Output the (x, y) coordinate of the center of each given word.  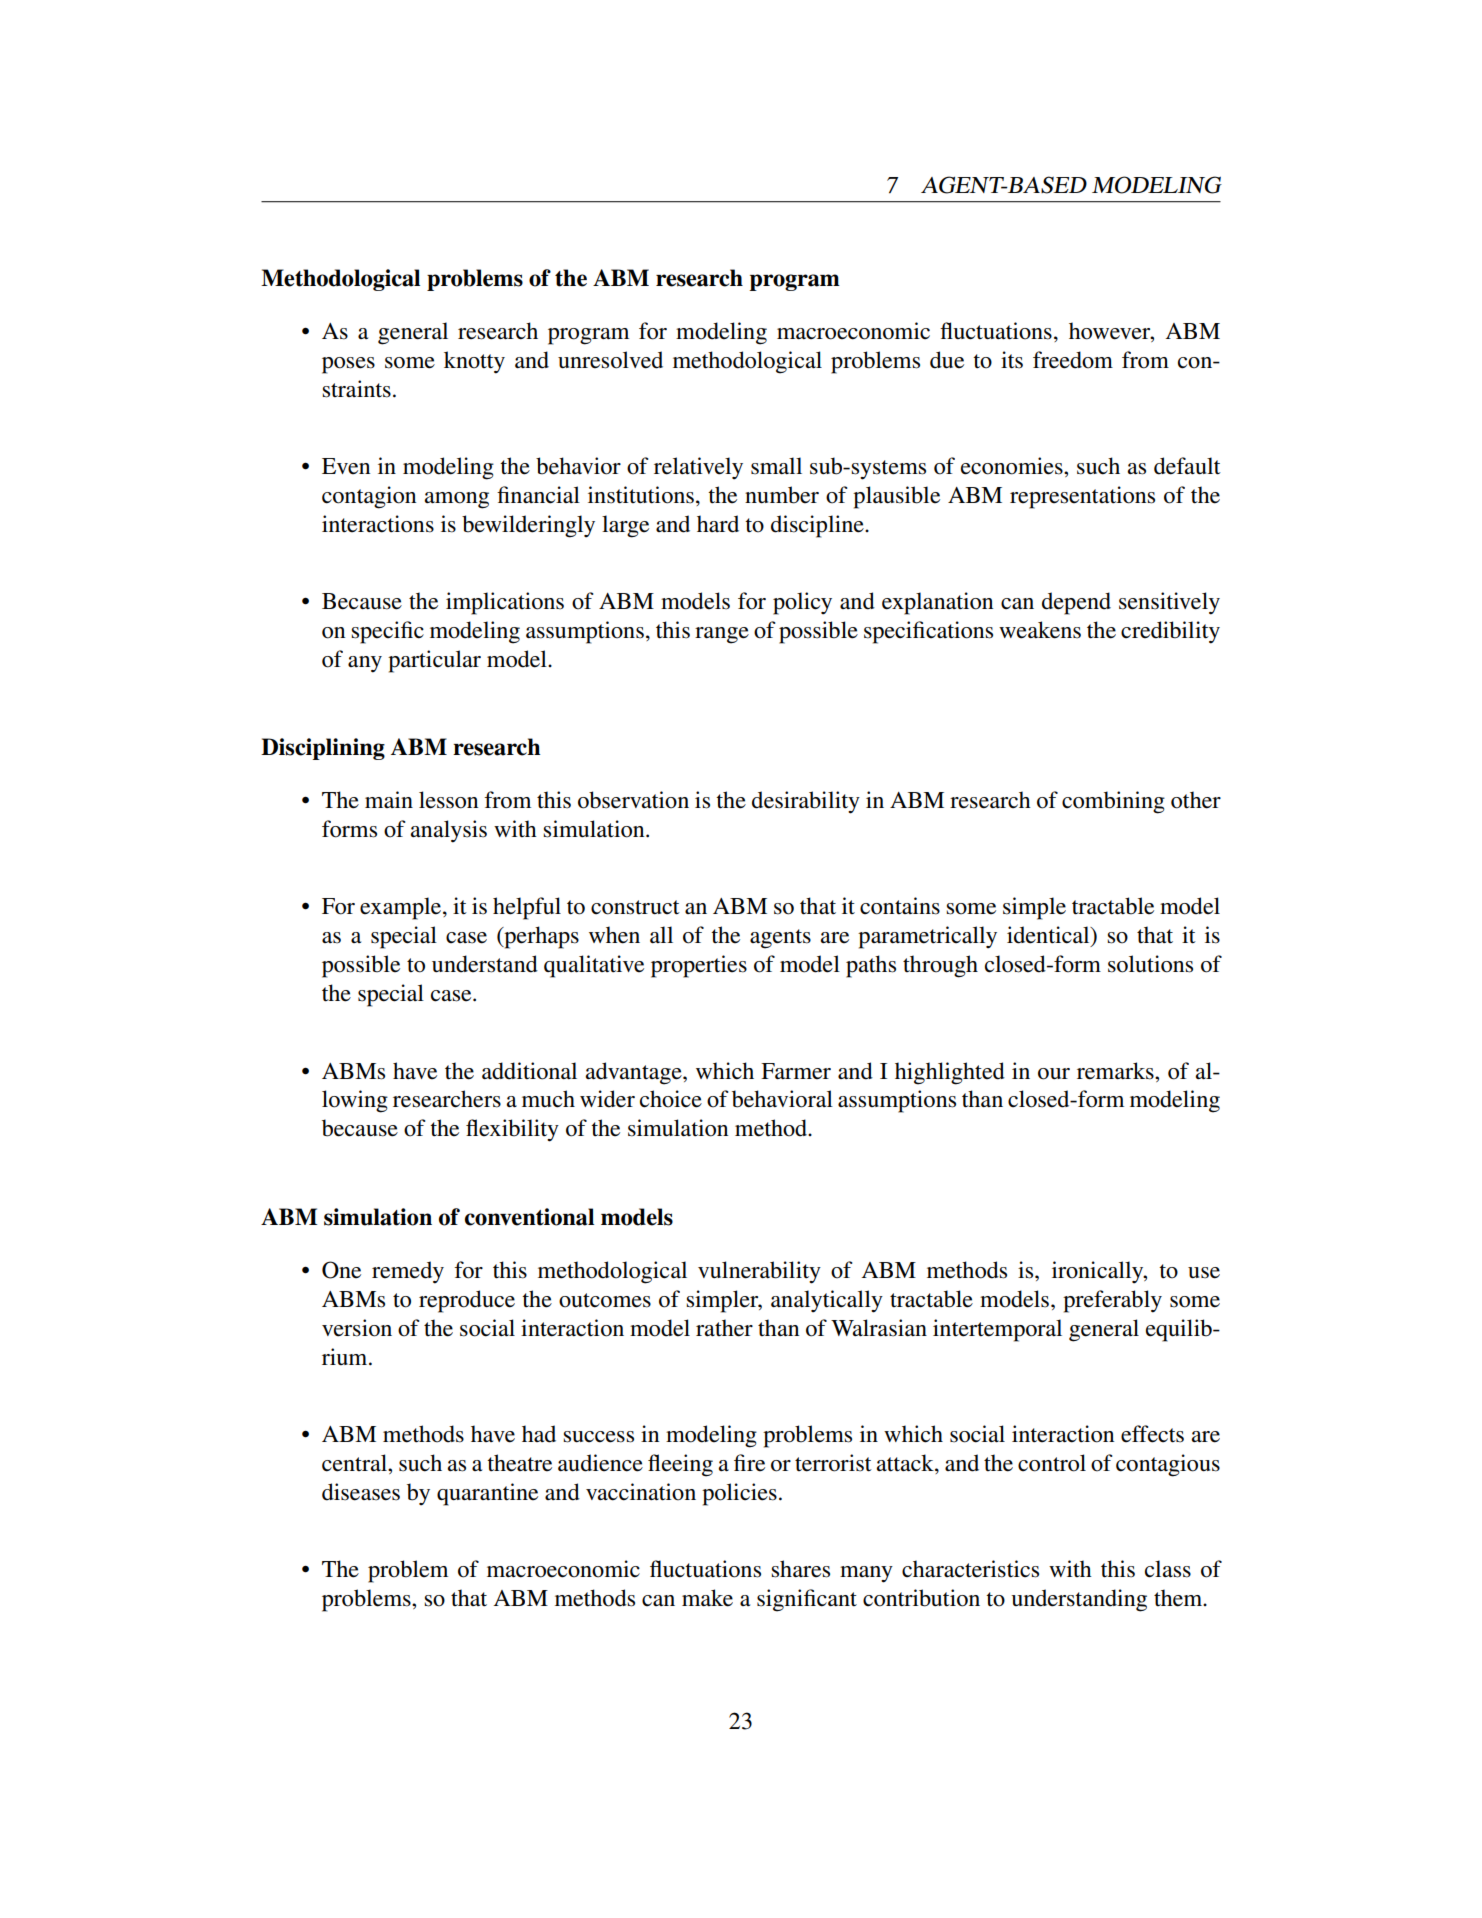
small (776, 466)
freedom (1073, 360)
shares (800, 1569)
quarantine (487, 1494)
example (402, 908)
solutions (1150, 964)
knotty (474, 362)
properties (699, 966)
